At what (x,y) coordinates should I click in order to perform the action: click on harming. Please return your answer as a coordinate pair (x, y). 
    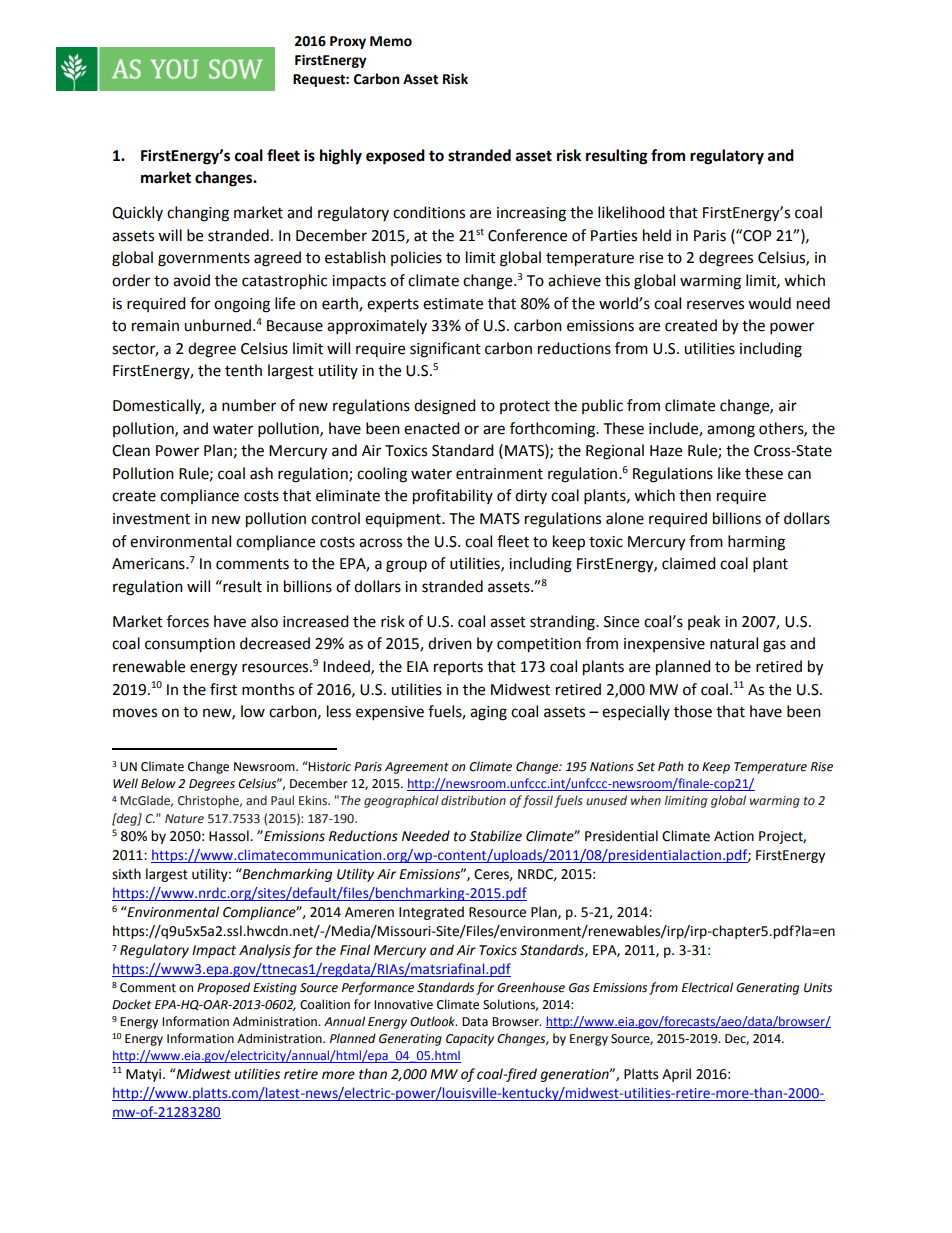
    Looking at the image, I should click on (756, 543).
